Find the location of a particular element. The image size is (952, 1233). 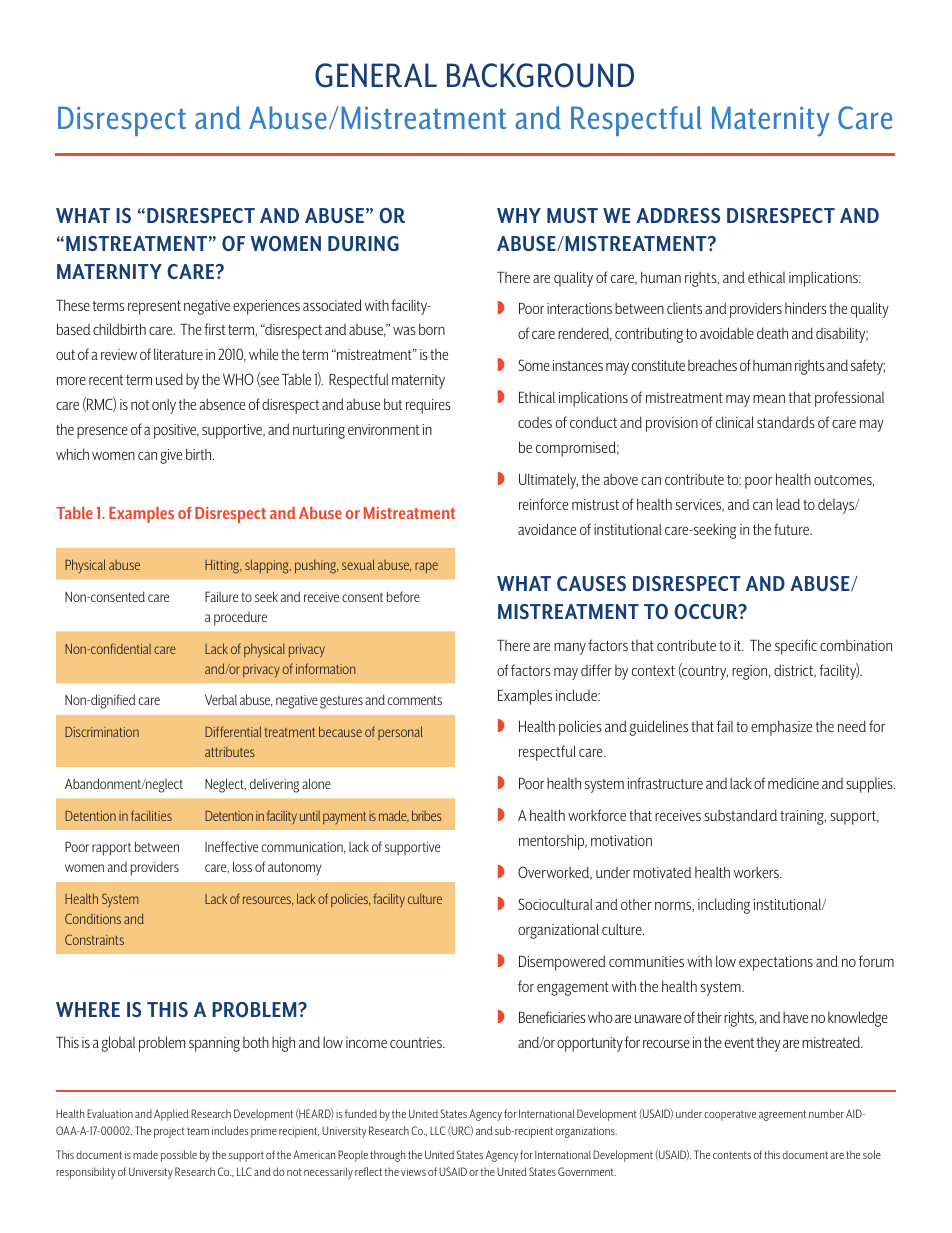

procedure is located at coordinates (240, 619).
